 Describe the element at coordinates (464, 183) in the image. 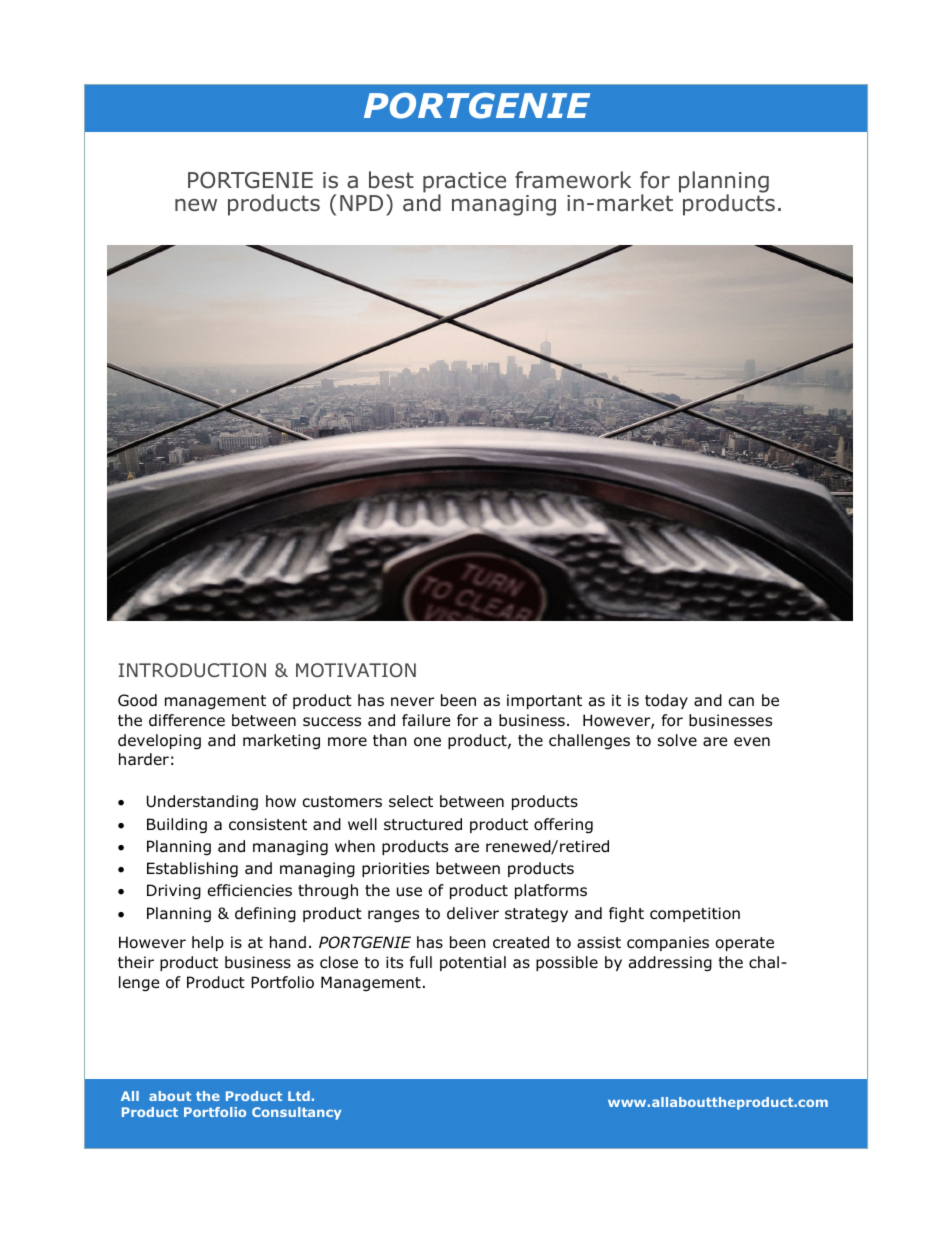

I see `practice` at that location.
